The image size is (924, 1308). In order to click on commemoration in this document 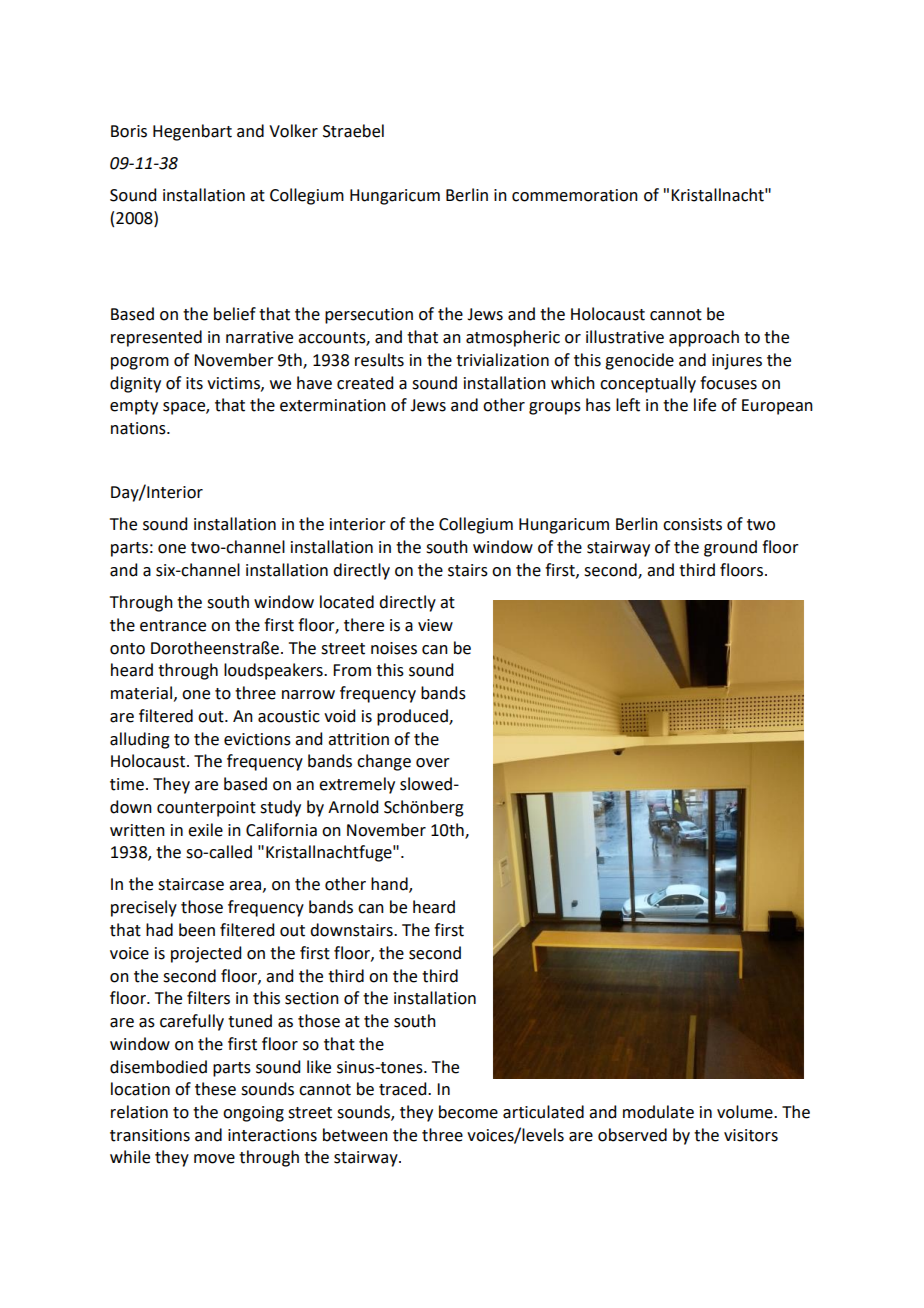, I will do `click(575, 195)`.
